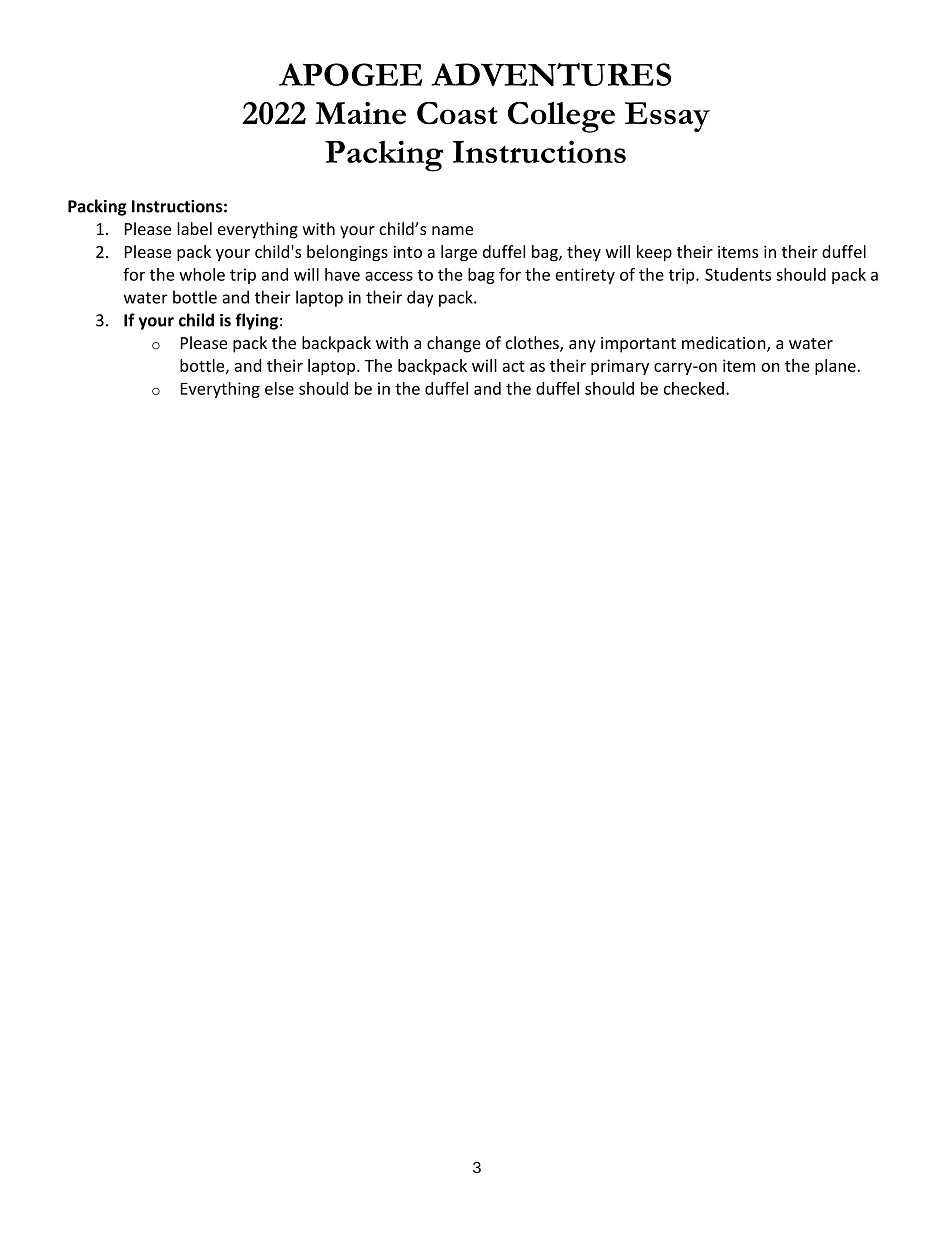 The height and width of the page is (1233, 952). What do you see at coordinates (561, 117) in the page?
I see `College` at bounding box center [561, 117].
